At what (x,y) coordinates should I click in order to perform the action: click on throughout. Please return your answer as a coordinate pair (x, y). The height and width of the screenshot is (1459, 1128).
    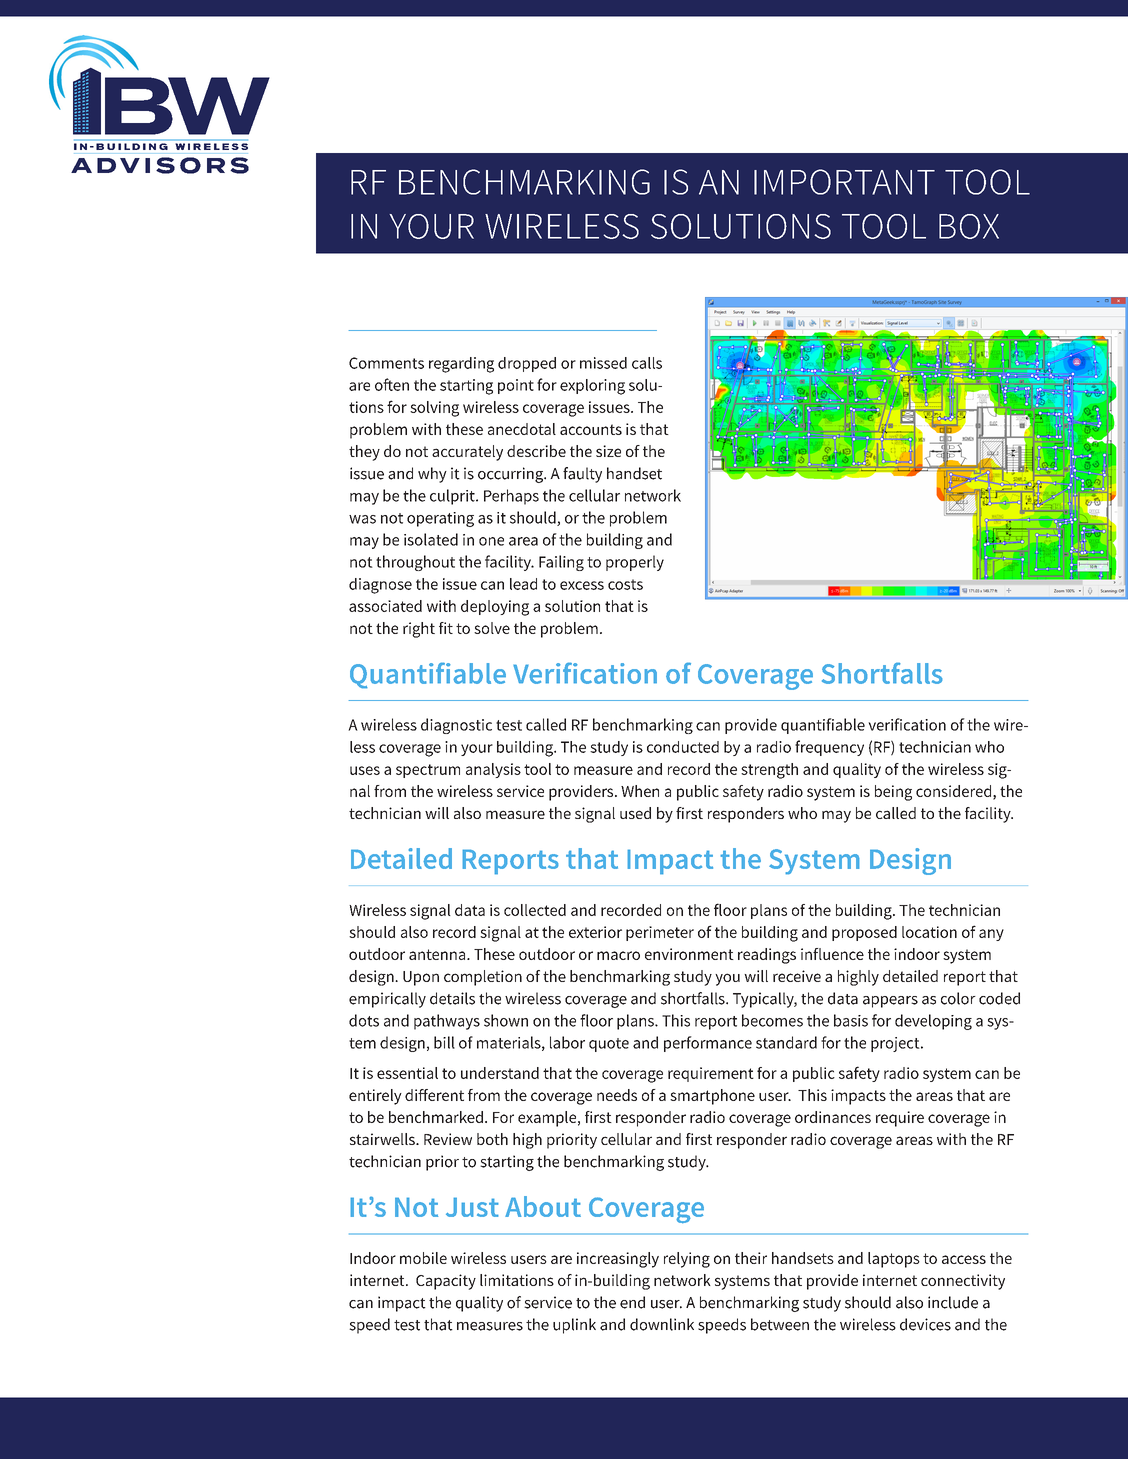
    Looking at the image, I should click on (415, 563).
